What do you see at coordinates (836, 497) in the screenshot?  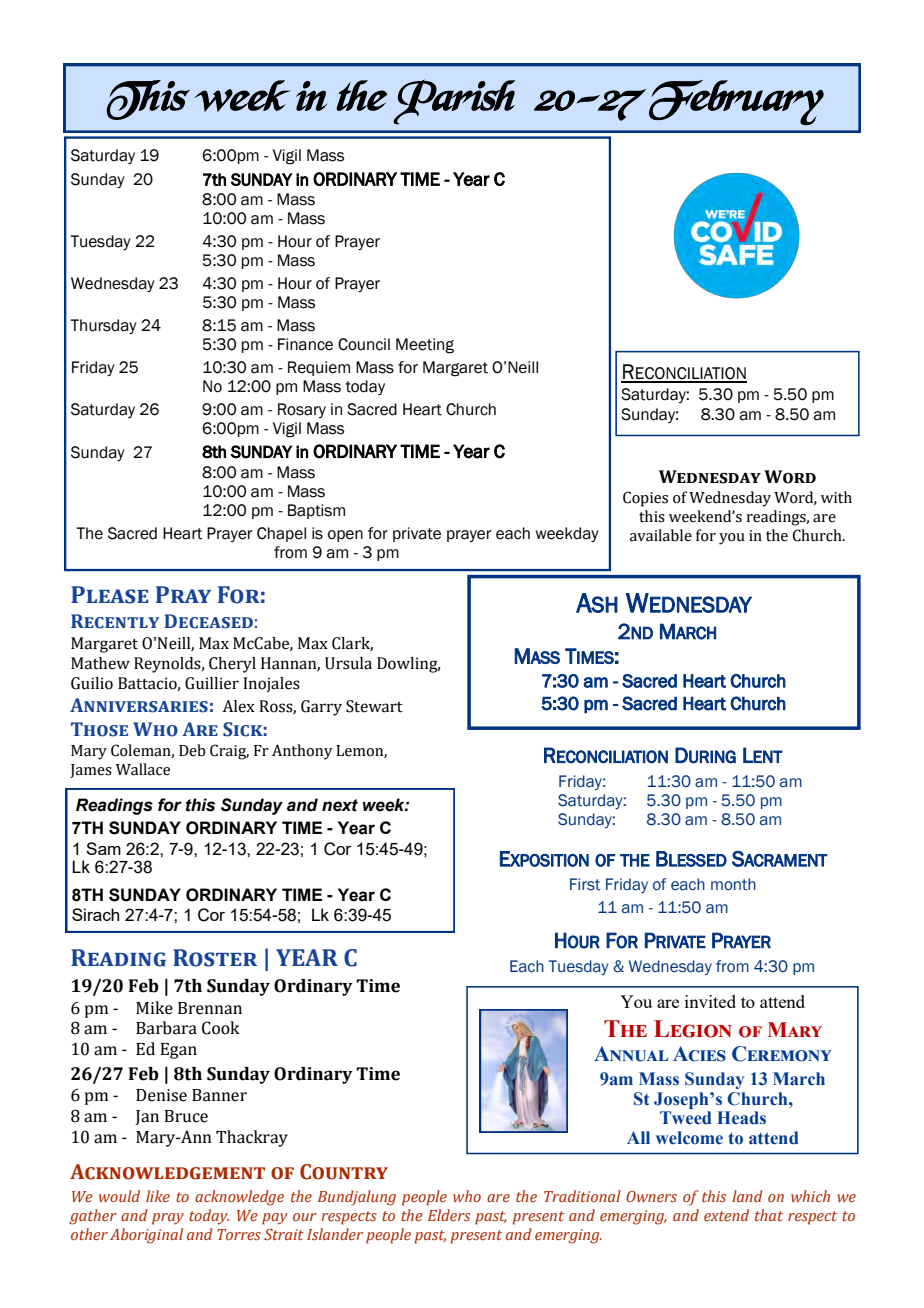 I see `with` at bounding box center [836, 497].
